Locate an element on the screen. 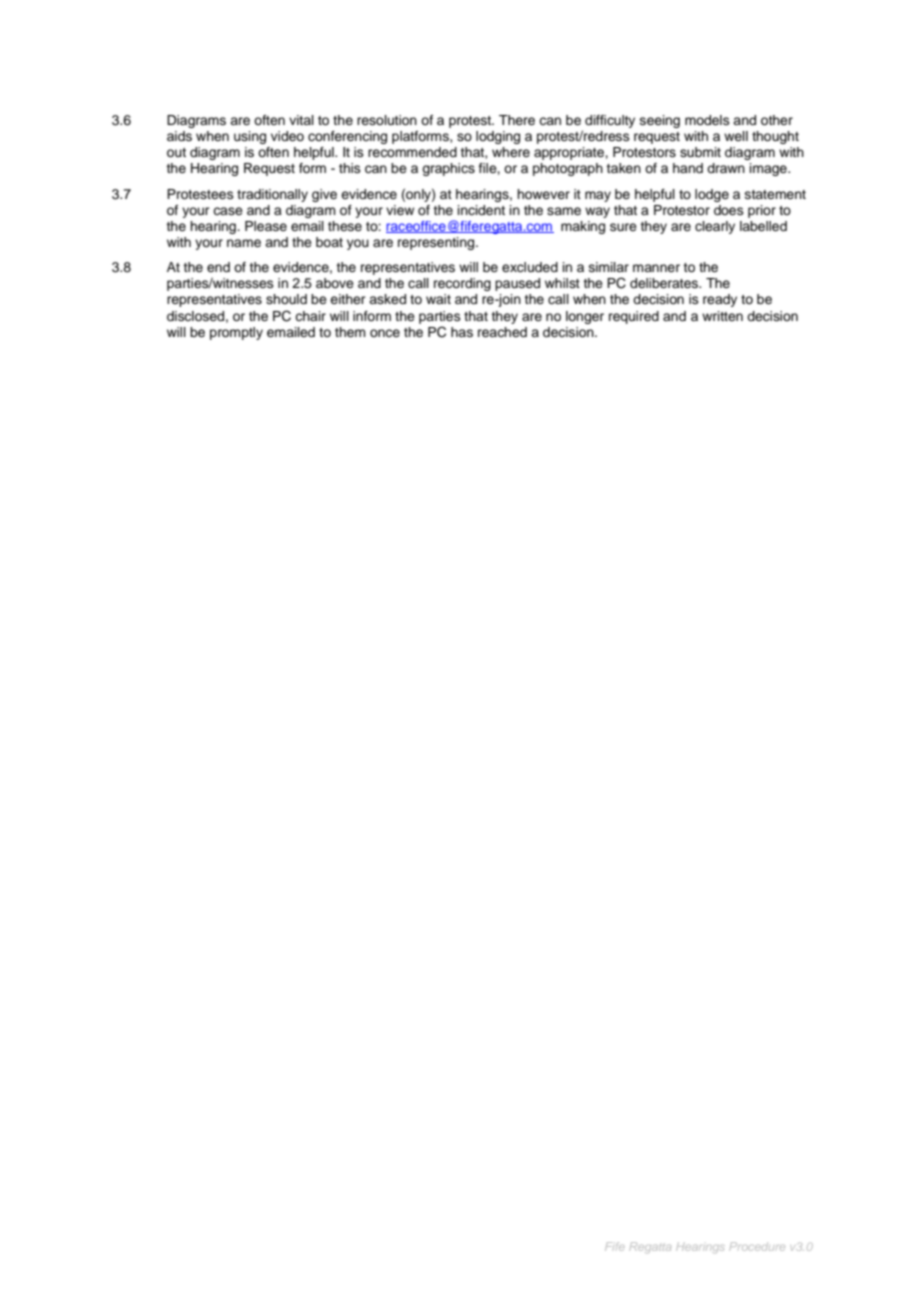 Image resolution: width=924 pixels, height=1308 pixels. Procedure is located at coordinates (757, 1246).
